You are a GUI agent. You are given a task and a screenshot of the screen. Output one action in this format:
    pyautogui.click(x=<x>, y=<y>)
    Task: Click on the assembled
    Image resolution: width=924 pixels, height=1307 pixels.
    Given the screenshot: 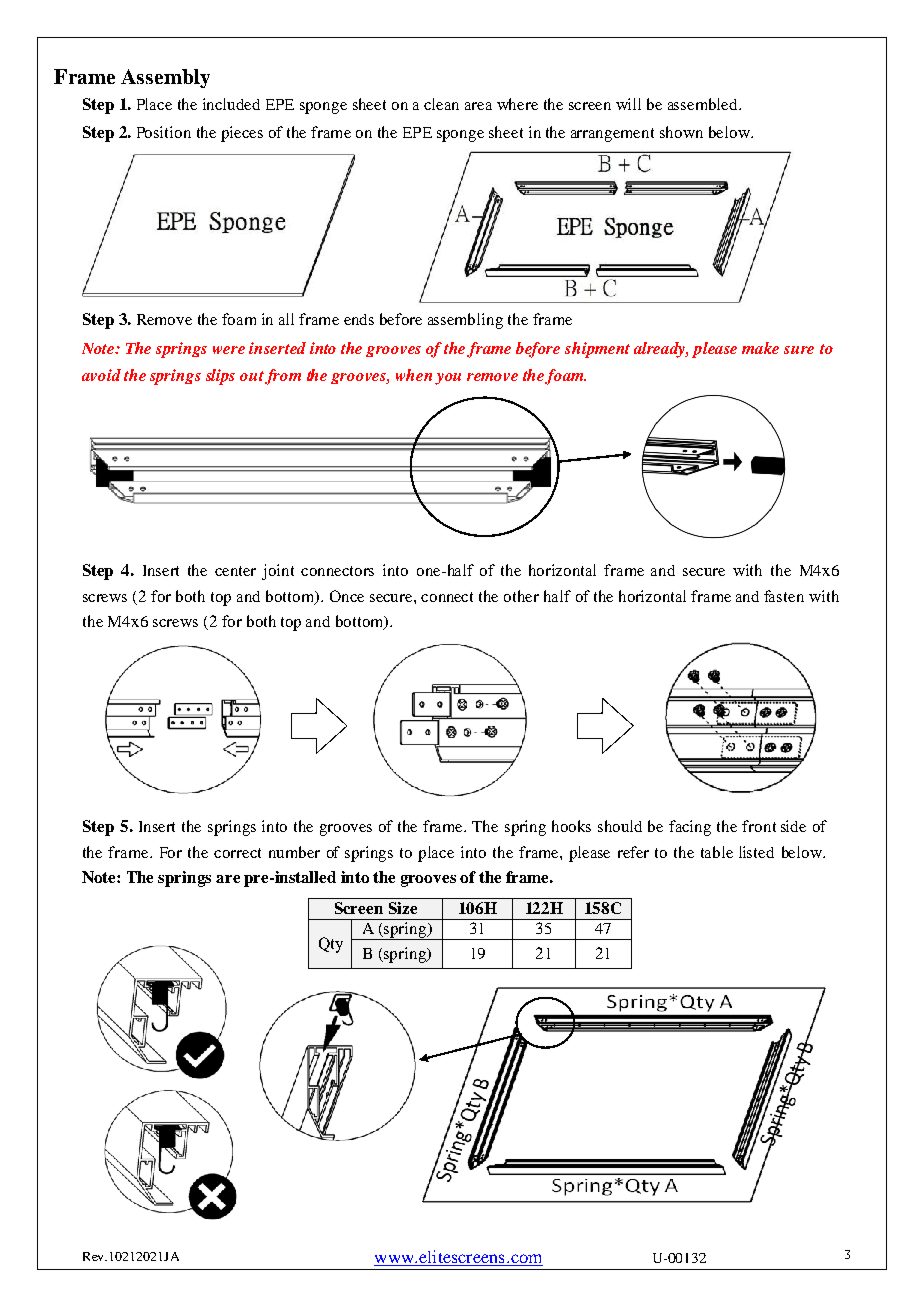 What is the action you would take?
    pyautogui.click(x=704, y=104)
